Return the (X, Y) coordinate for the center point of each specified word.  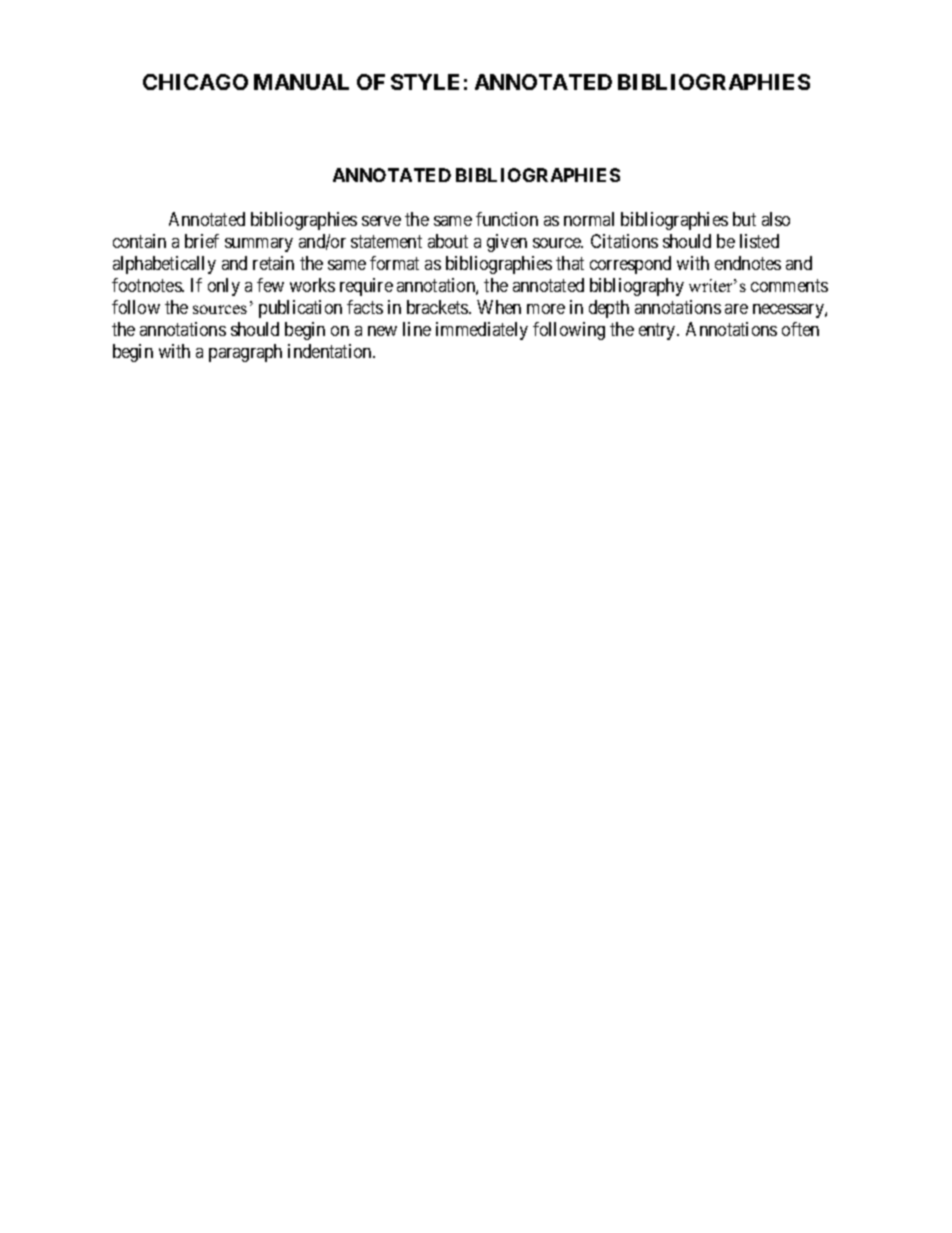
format (394, 263)
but (744, 219)
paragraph (245, 353)
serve (381, 221)
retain (273, 263)
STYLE (425, 82)
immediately (482, 331)
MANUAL (301, 82)
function (507, 219)
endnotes (748, 263)
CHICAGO (195, 82)
